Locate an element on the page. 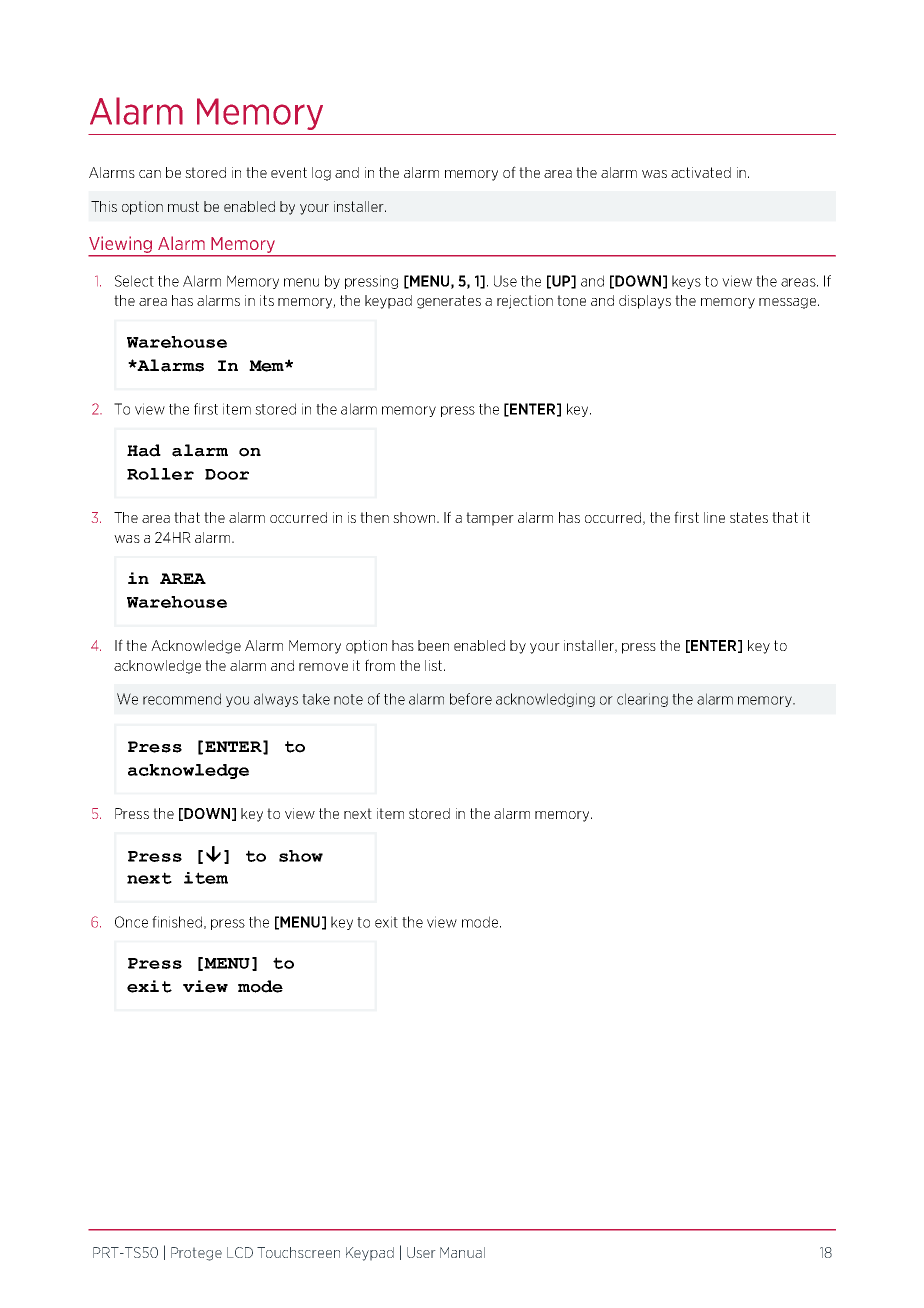 Image resolution: width=924 pixels, height=1308 pixels. clearing is located at coordinates (642, 700).
